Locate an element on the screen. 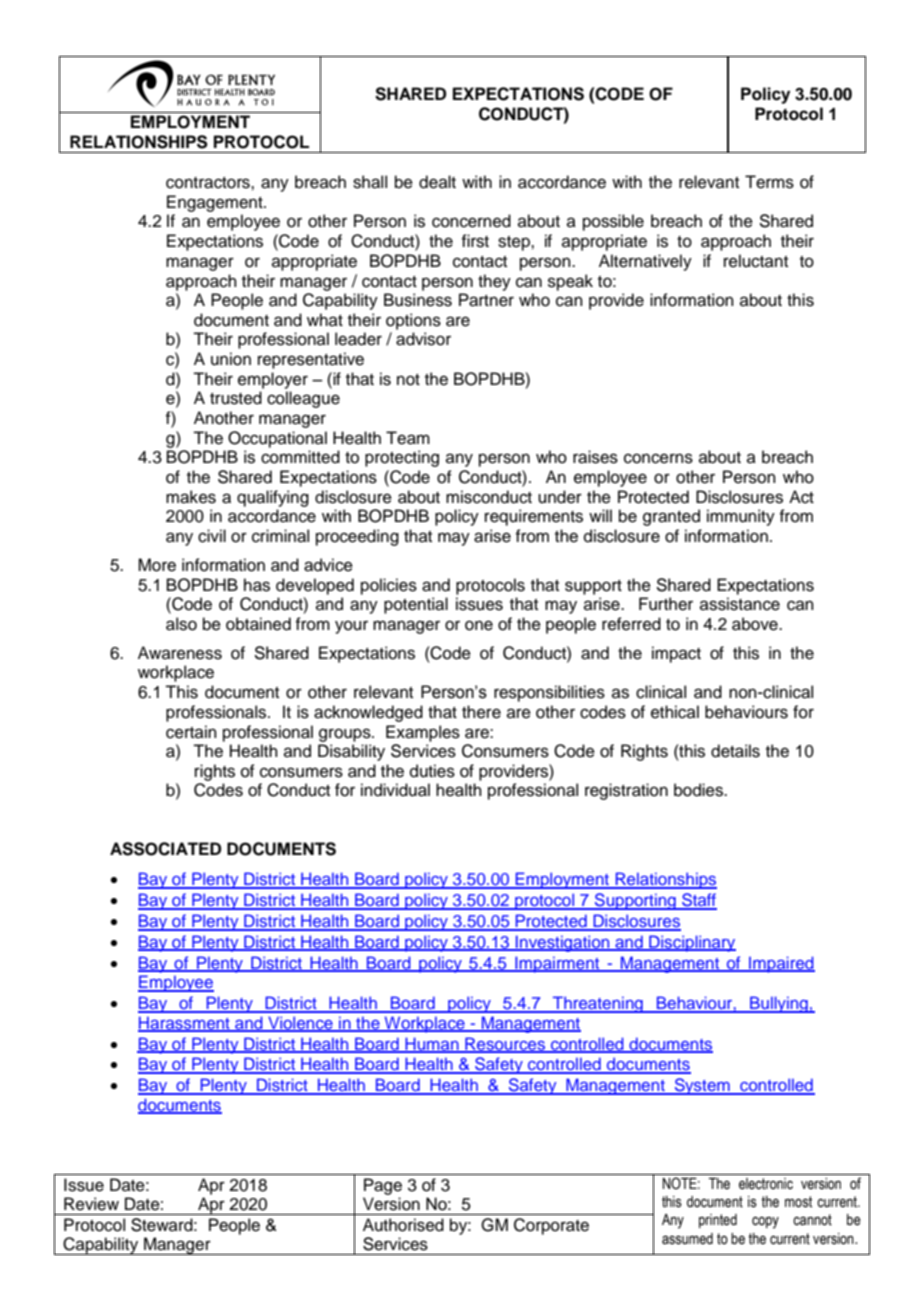 This screenshot has height=1308, width=924. concerned is located at coordinates (471, 221).
